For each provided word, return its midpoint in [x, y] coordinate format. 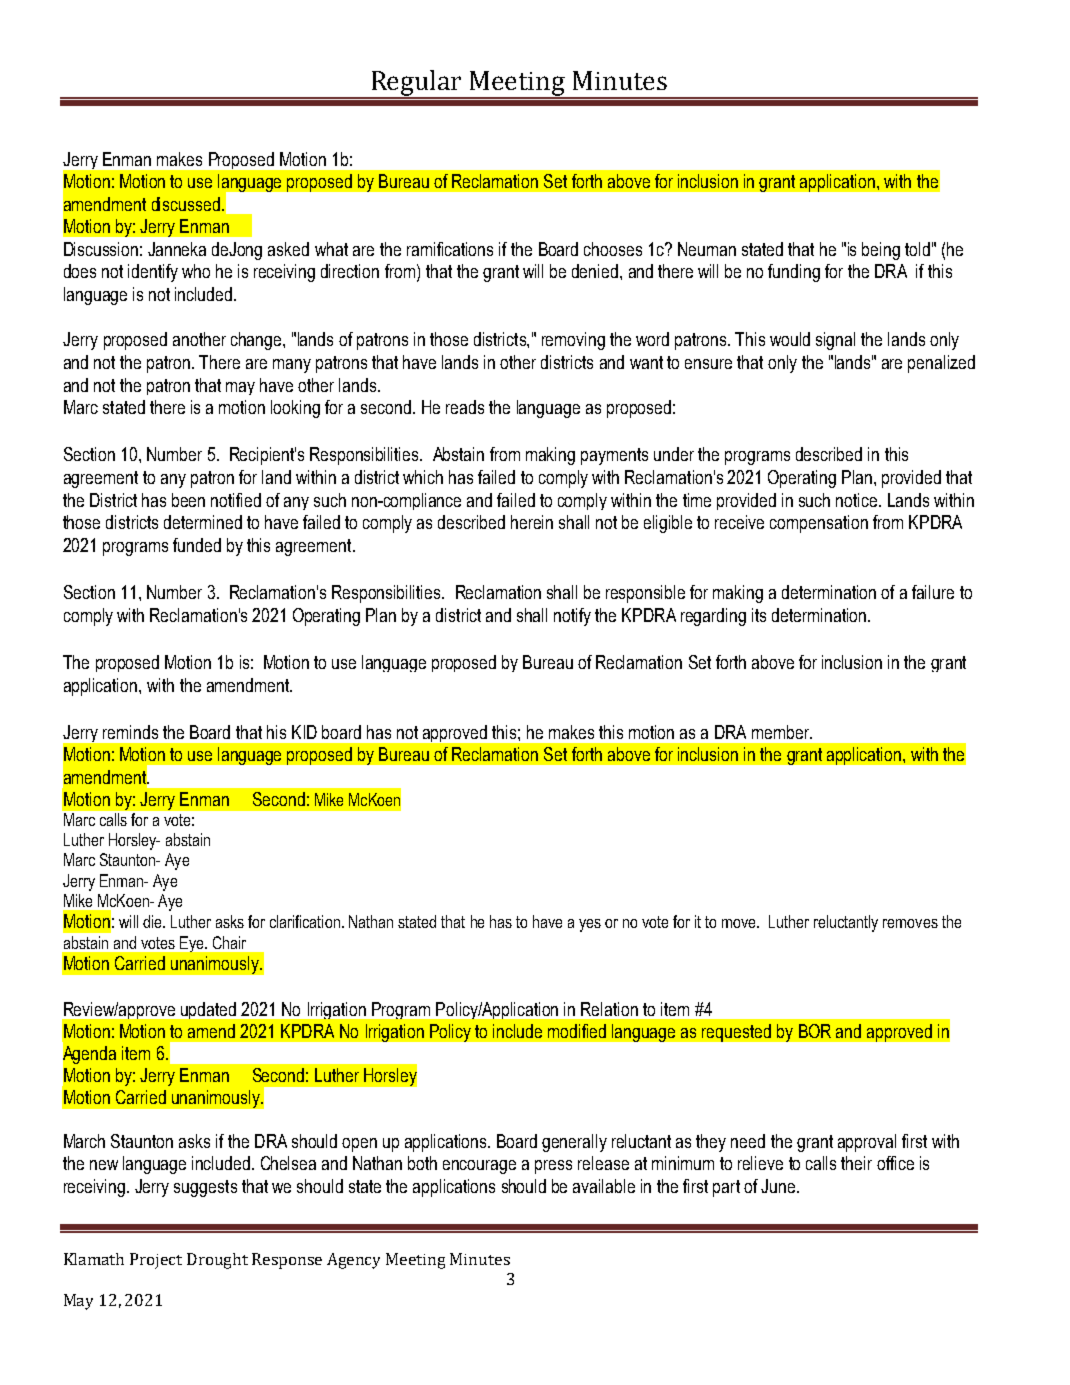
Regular [417, 84]
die [153, 921]
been [188, 500]
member [782, 732]
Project [156, 1261]
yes [590, 925]
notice [858, 500]
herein [532, 522]
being [881, 251]
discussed [186, 204]
